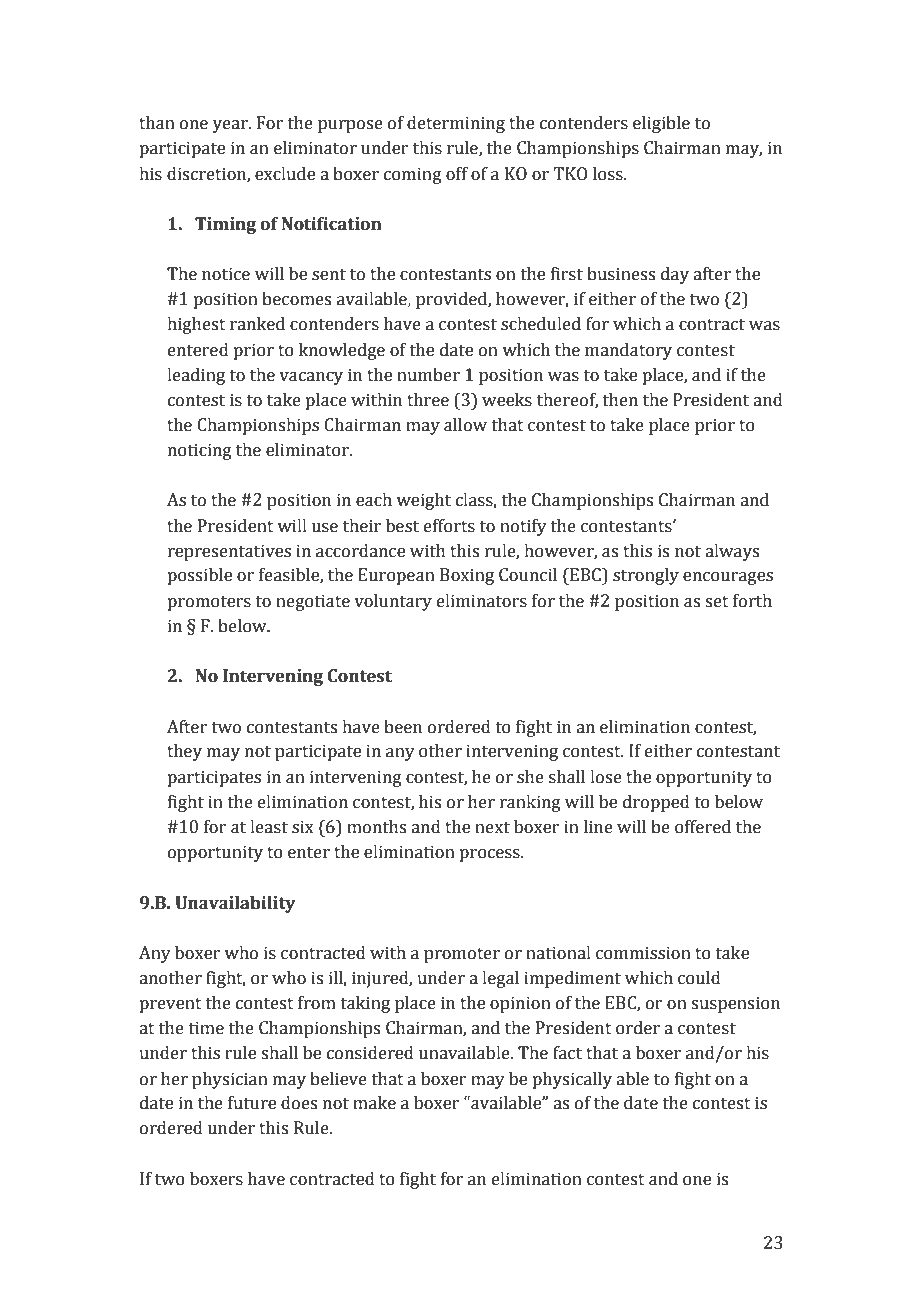 This document has width=924, height=1308. Describe the element at coordinates (231, 126) in the document. I see `year` at that location.
